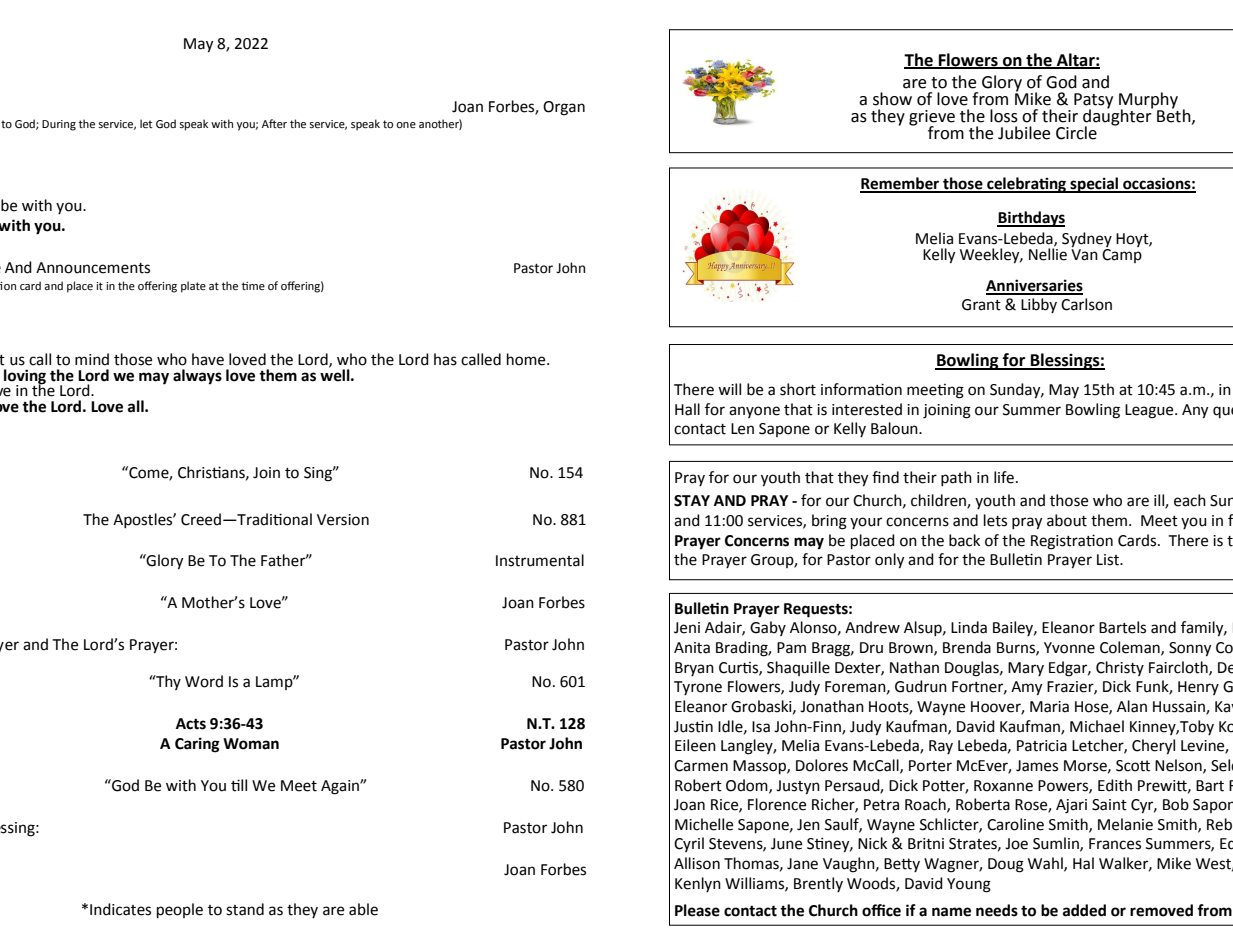  Describe the element at coordinates (343, 520) in the image. I see `Version` at that location.
